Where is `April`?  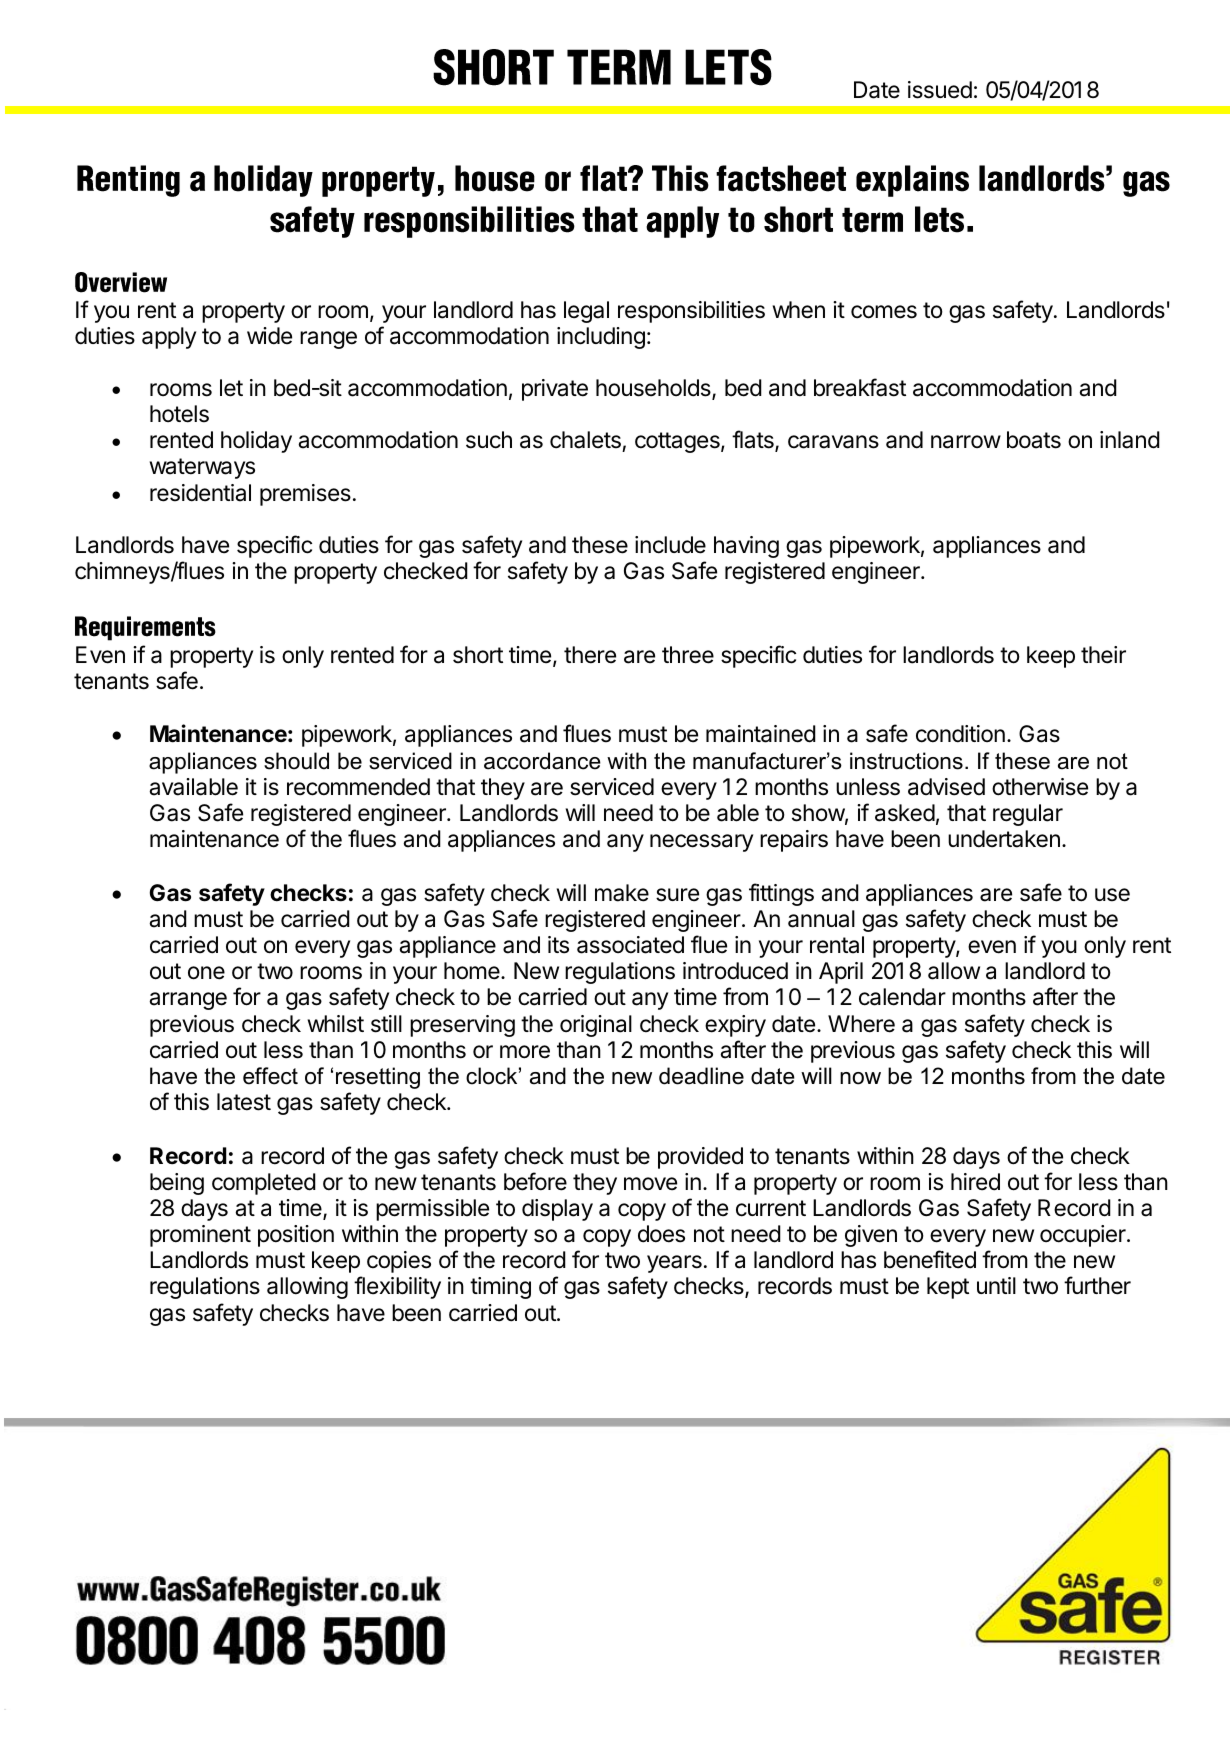 April is located at coordinates (841, 973).
